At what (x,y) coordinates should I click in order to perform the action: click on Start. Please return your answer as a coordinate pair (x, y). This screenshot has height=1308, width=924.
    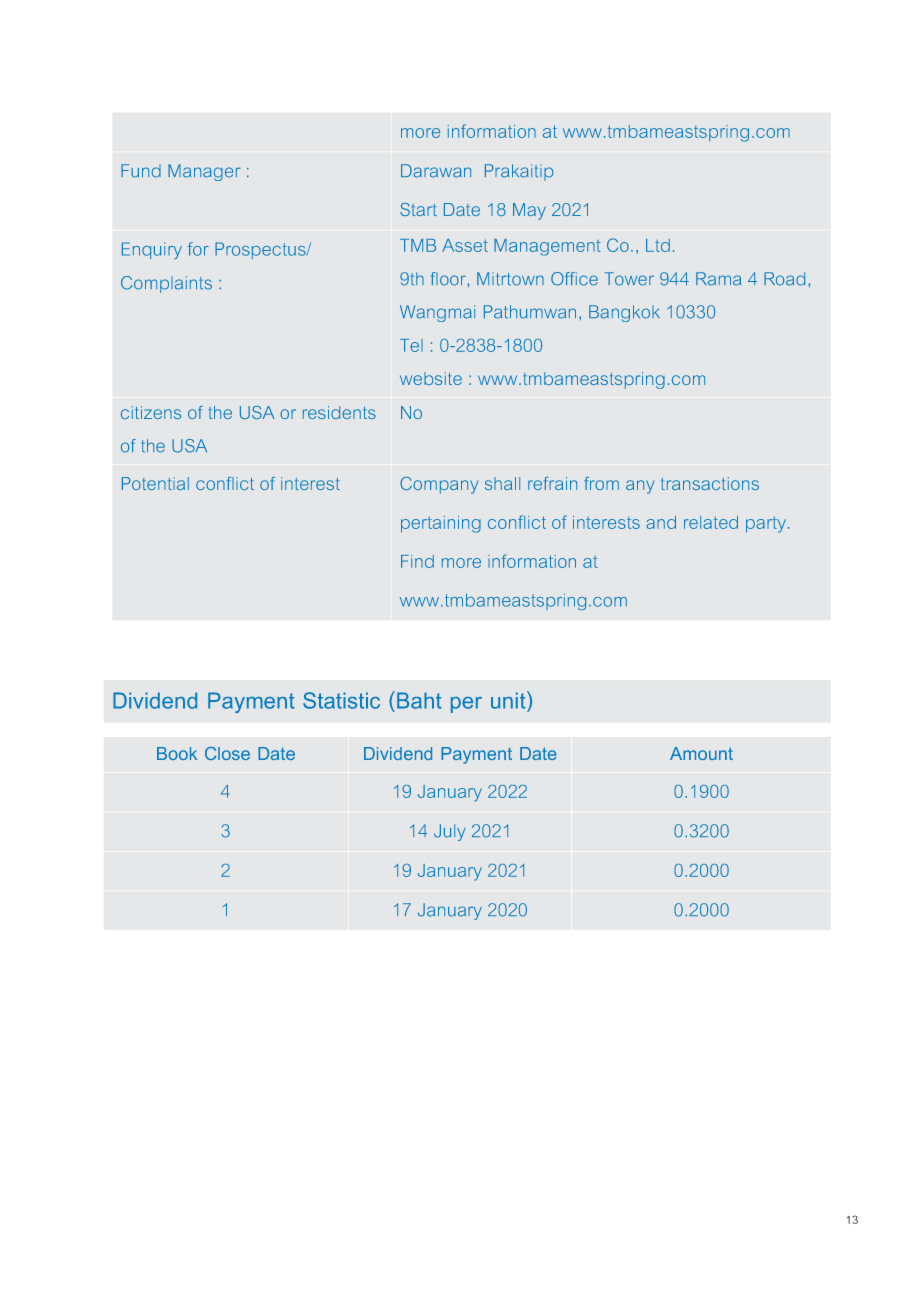
    Looking at the image, I should click on (418, 209).
